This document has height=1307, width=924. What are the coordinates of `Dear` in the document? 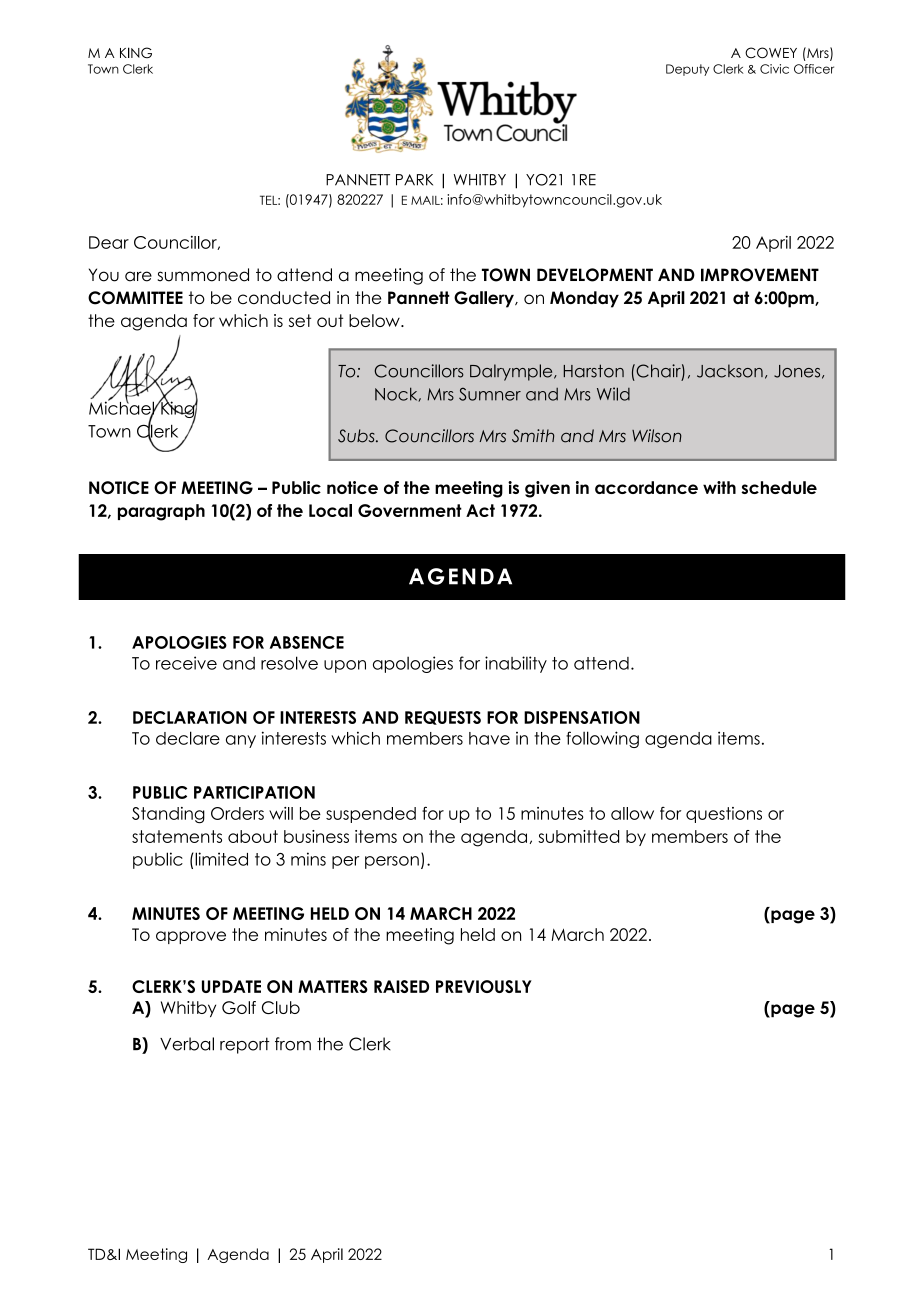 It's located at (109, 242).
